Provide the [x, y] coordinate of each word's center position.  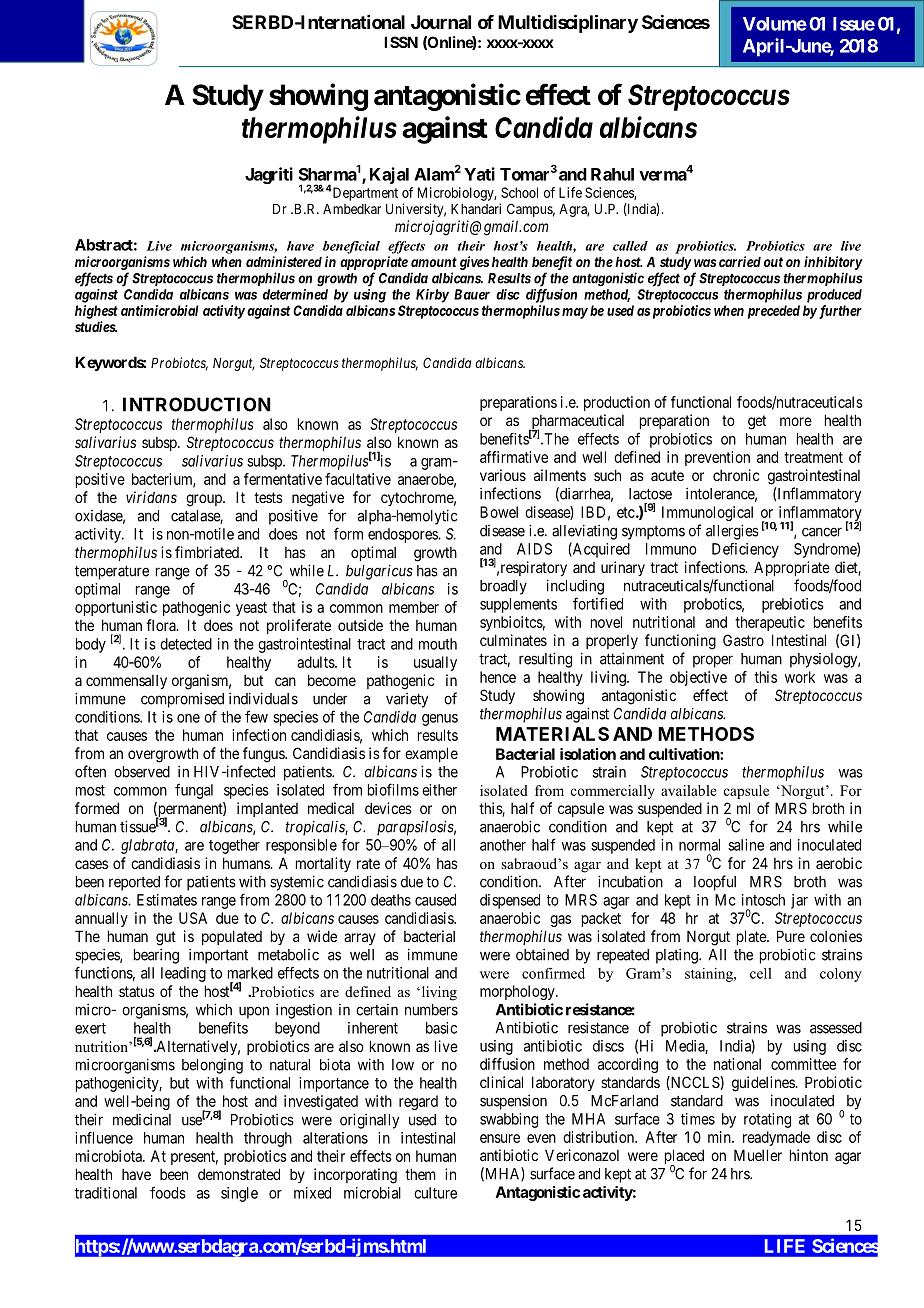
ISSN [401, 42]
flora [162, 625]
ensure [500, 1138]
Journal [441, 22]
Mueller [758, 1155]
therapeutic [770, 623]
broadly [503, 587]
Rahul [612, 174]
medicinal [142, 1119]
